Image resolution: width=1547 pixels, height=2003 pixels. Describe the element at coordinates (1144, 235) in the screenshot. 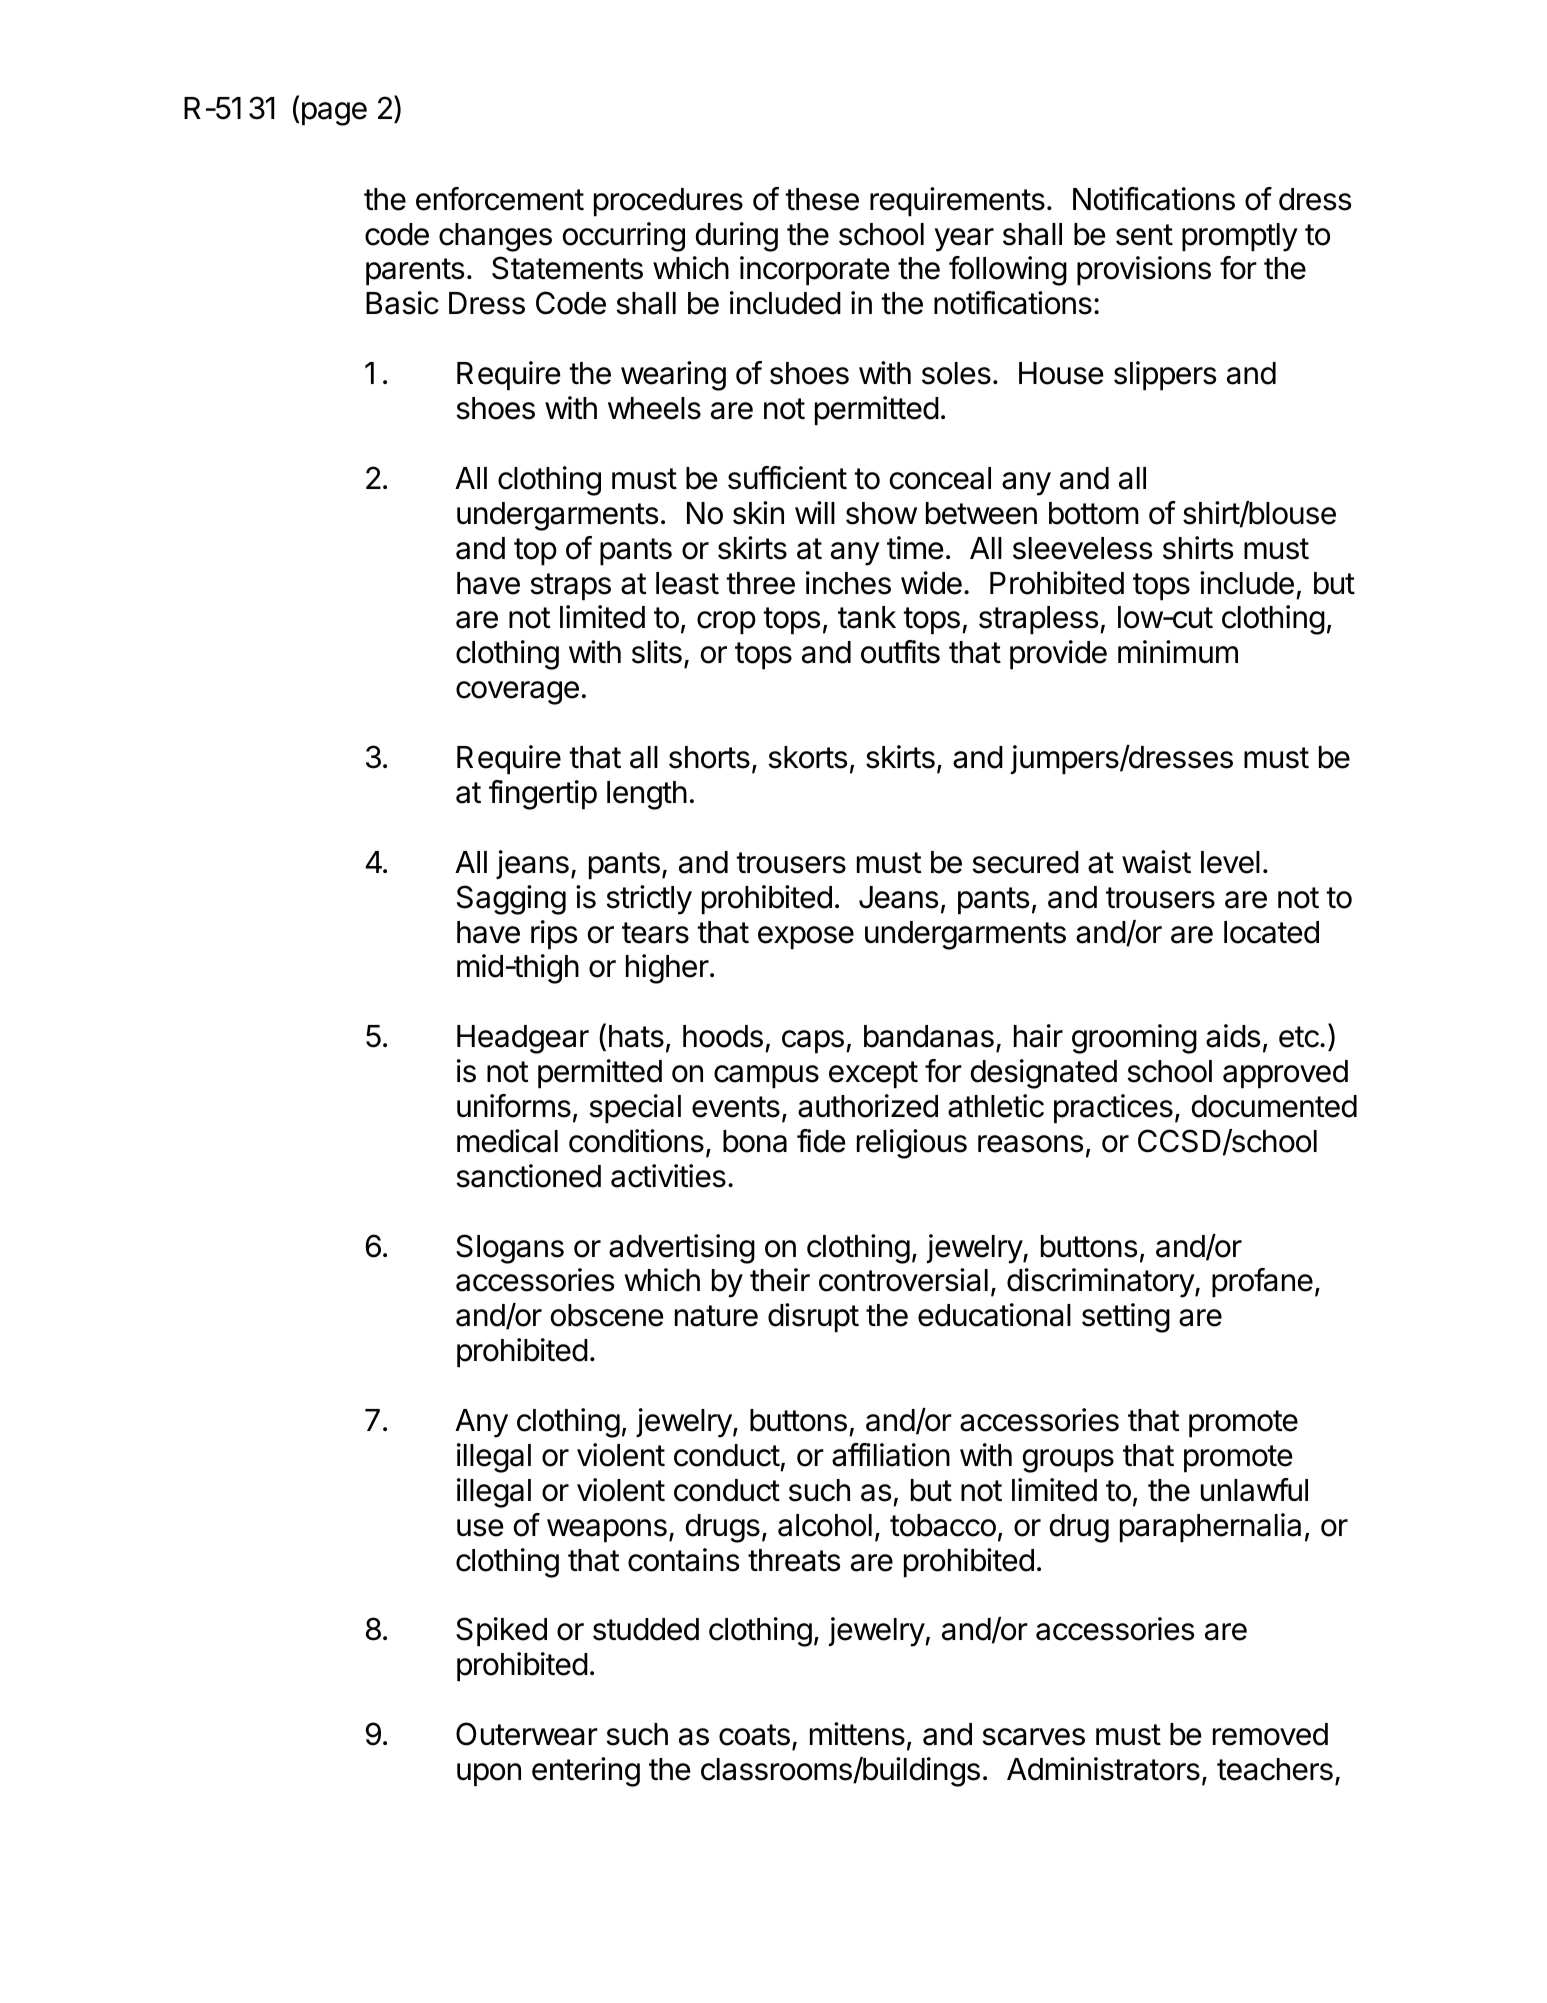

I see `sent` at that location.
